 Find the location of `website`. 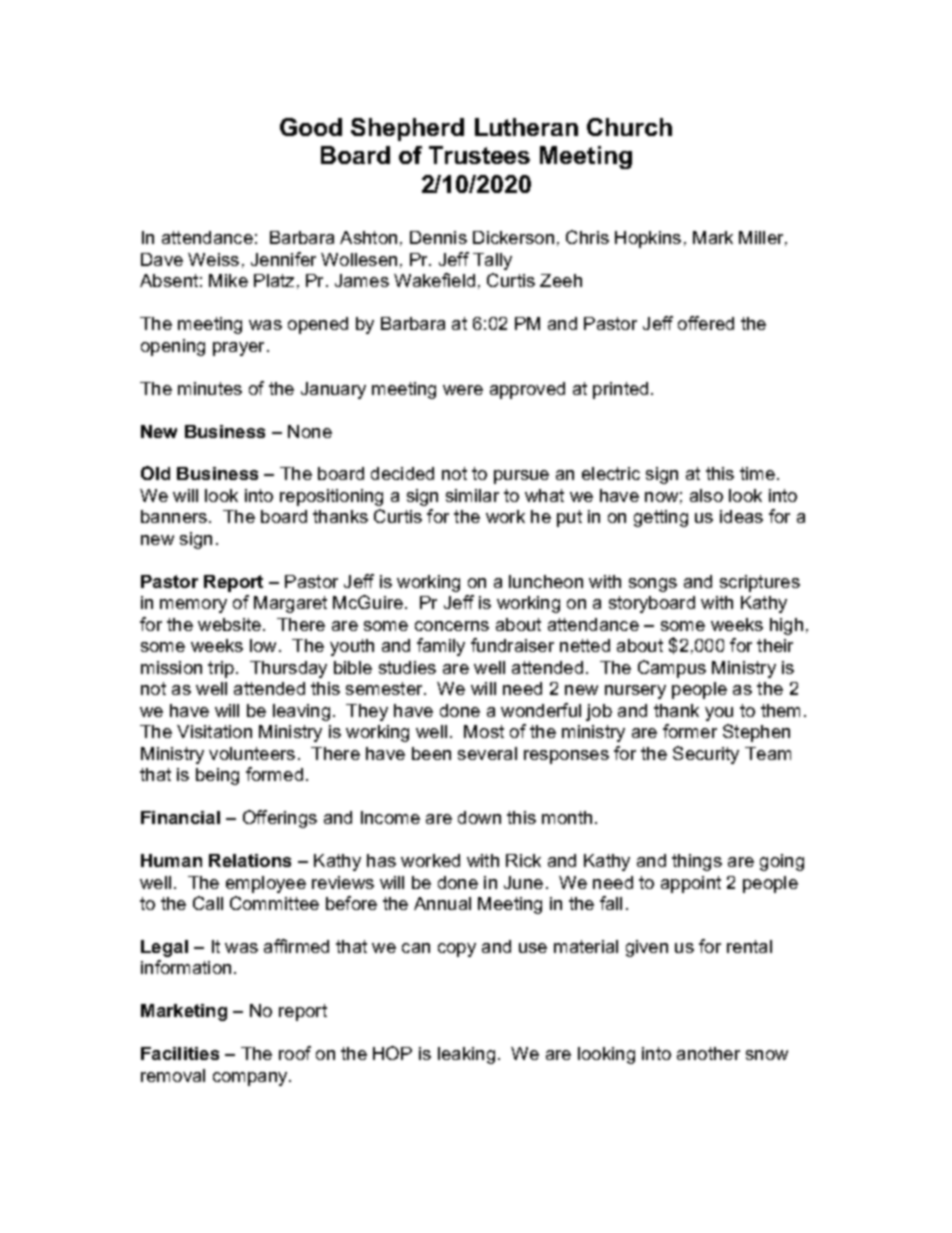

website is located at coordinates (229, 624).
